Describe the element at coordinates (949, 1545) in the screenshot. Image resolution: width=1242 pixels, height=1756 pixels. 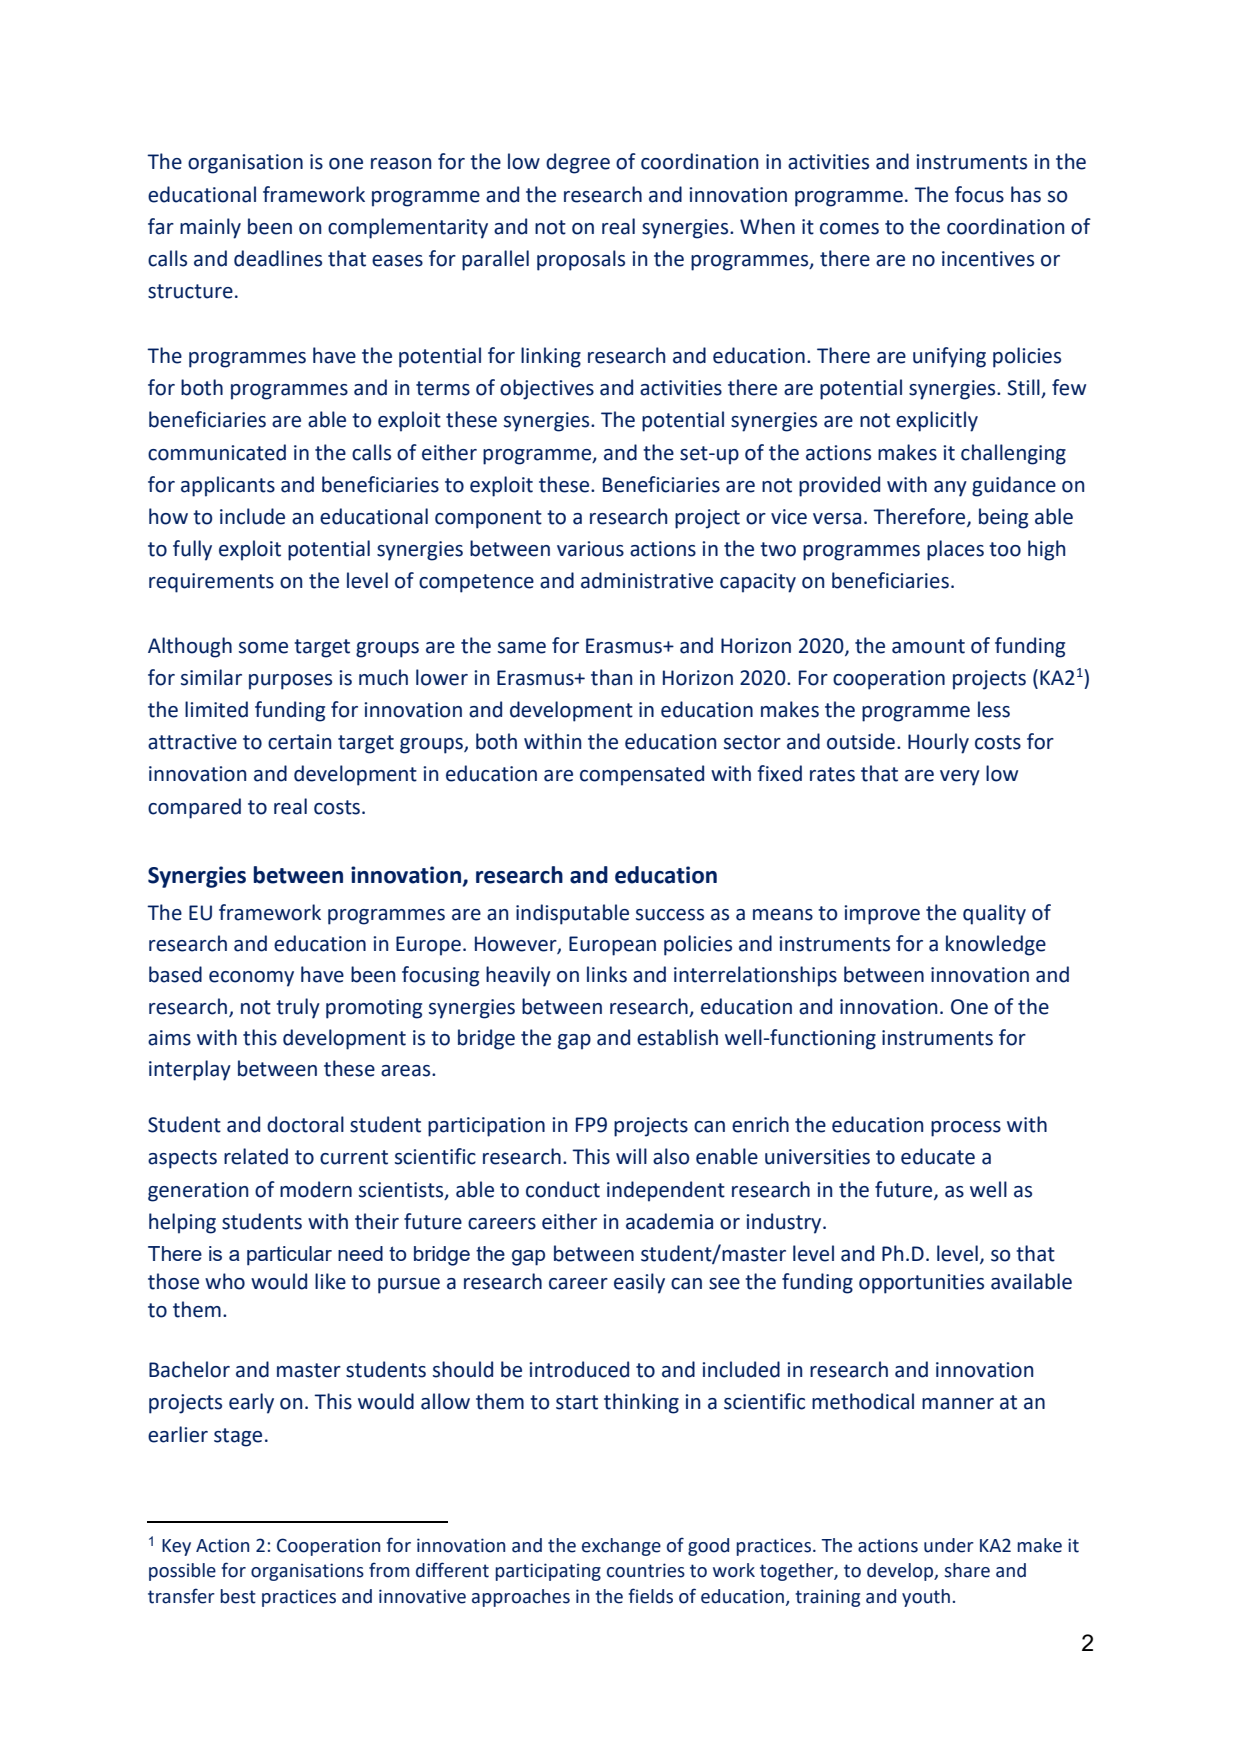
I see `under` at that location.
